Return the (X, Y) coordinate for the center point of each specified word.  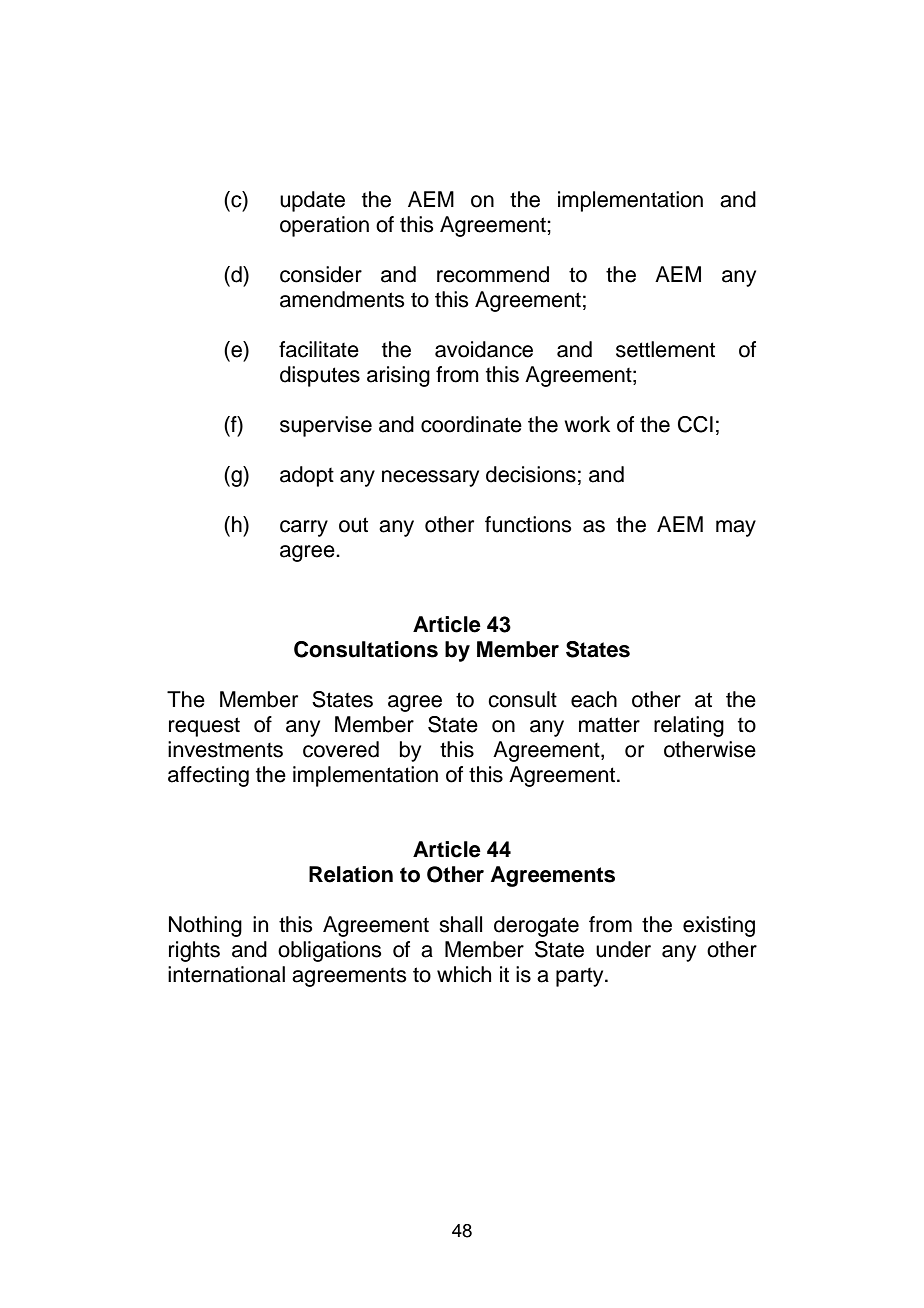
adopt (307, 476)
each (594, 699)
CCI (695, 424)
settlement (665, 349)
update (312, 201)
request (204, 727)
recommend (493, 274)
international (226, 974)
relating (689, 726)
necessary (430, 478)
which (464, 974)
